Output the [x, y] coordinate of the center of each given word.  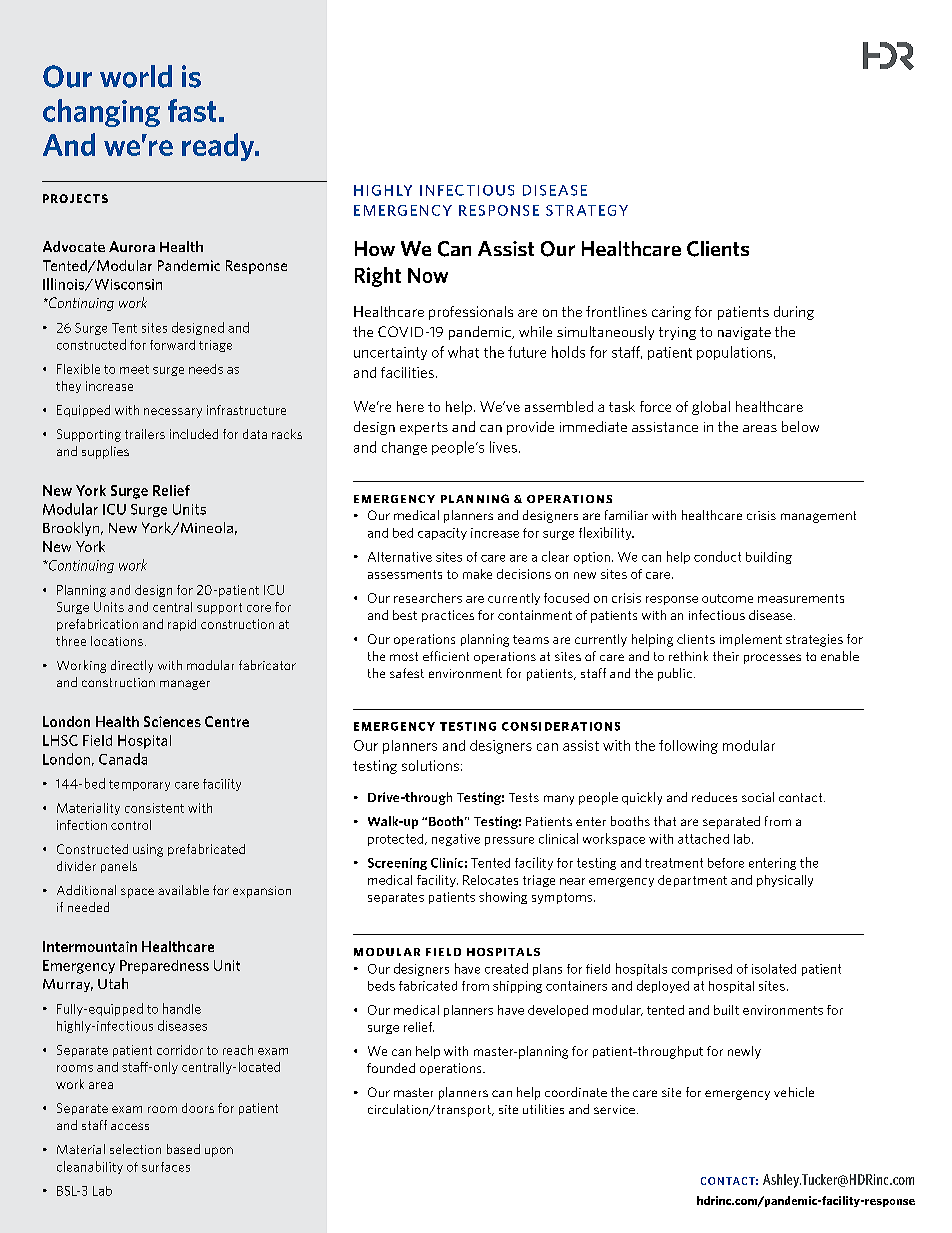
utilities [543, 1109]
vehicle [794, 1092]
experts [424, 428]
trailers [145, 434]
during [794, 313]
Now [428, 275]
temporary [139, 785]
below [800, 426]
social [758, 797]
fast [192, 110]
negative [456, 840]
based [183, 1149]
